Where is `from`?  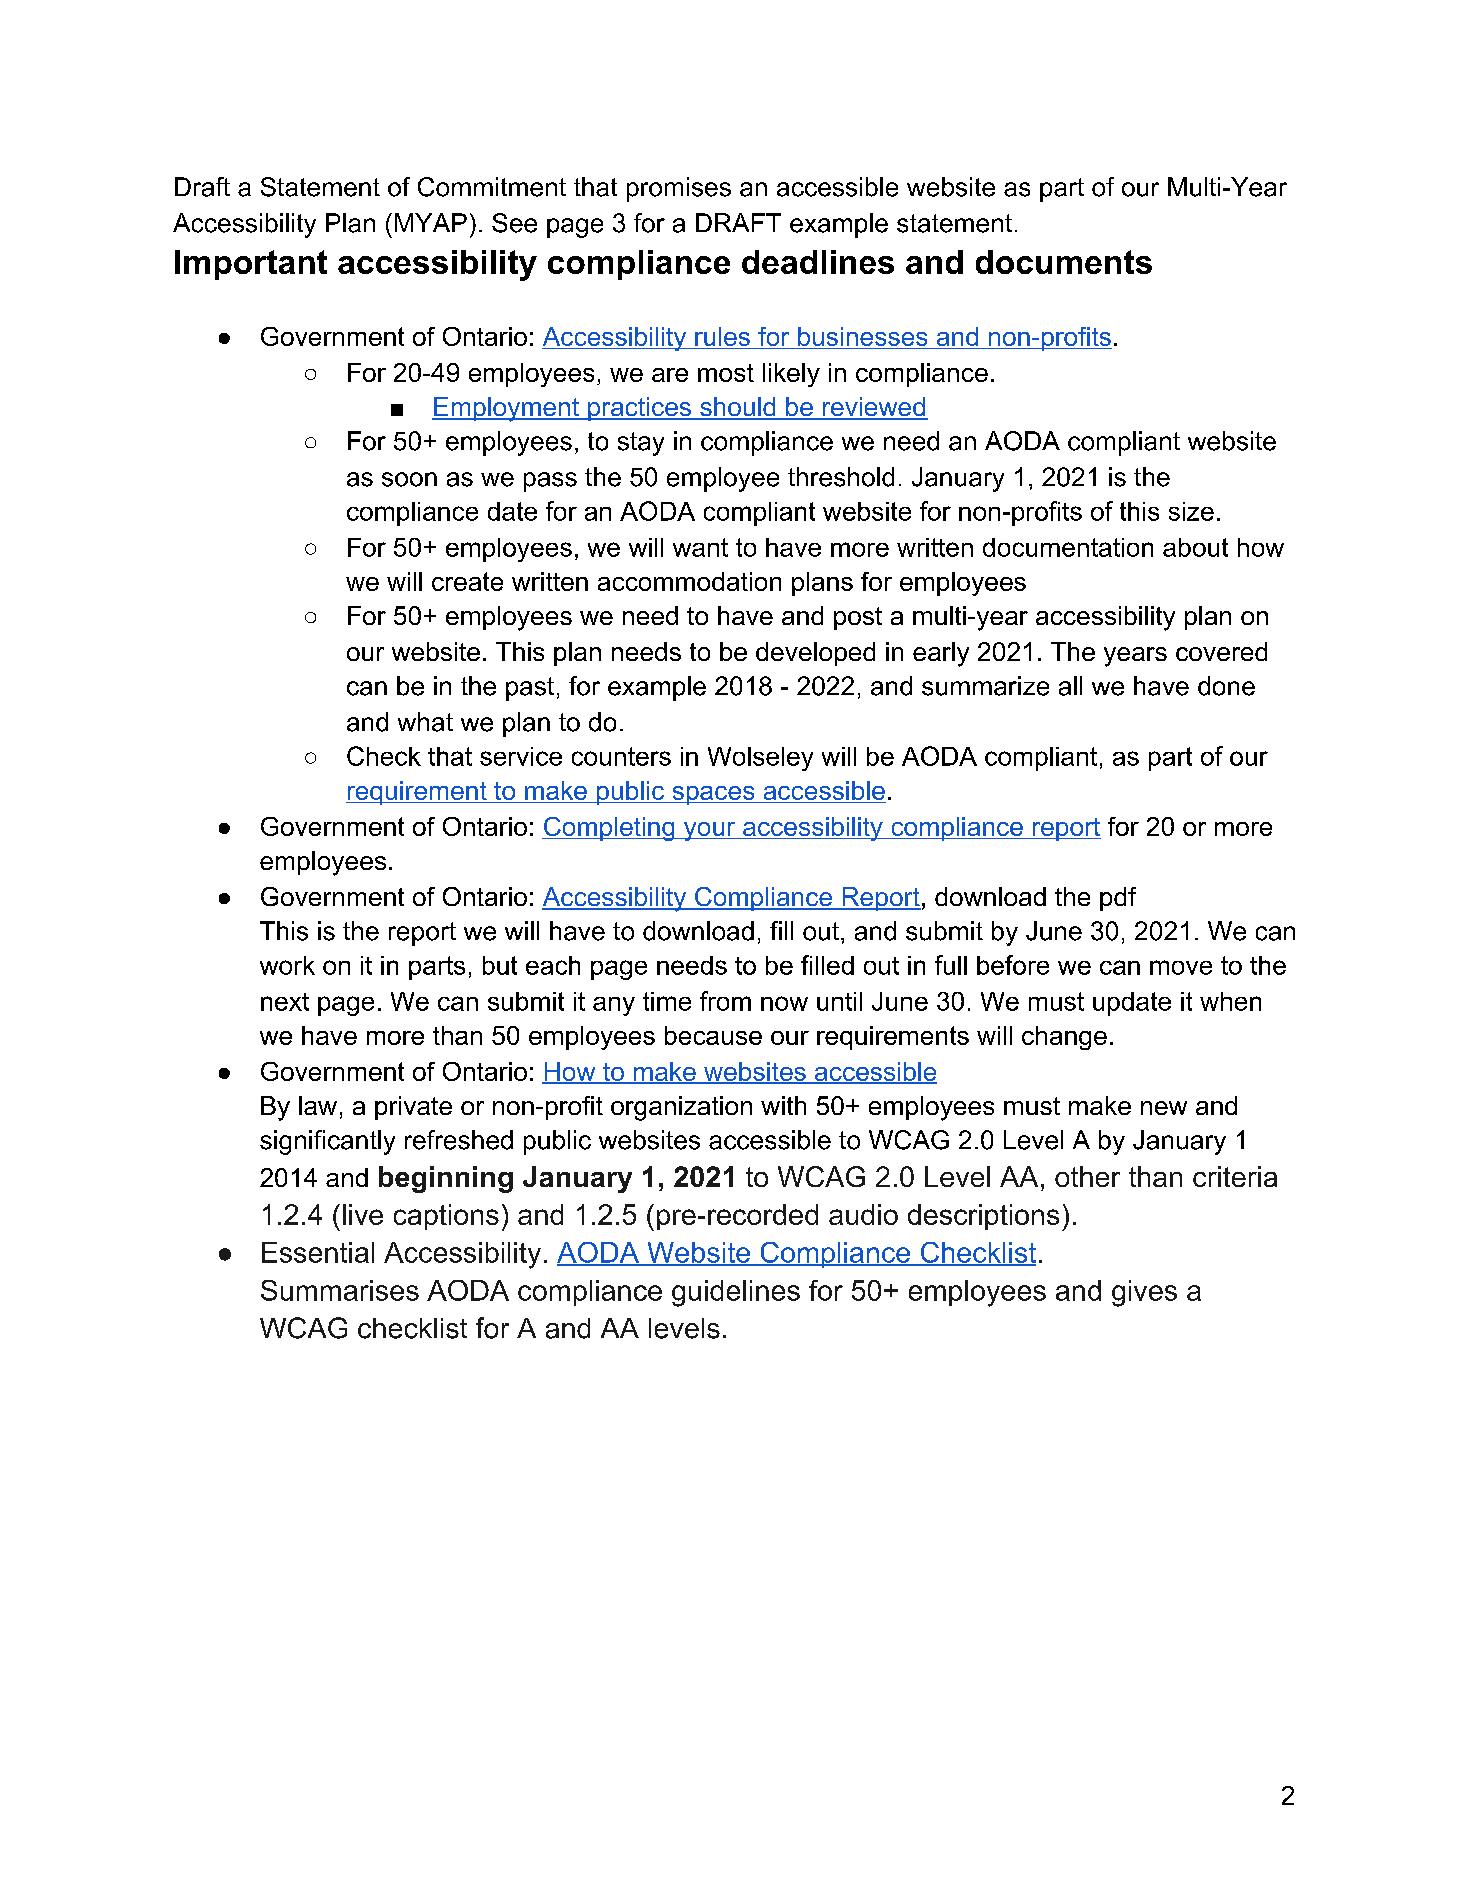
from is located at coordinates (725, 1001).
